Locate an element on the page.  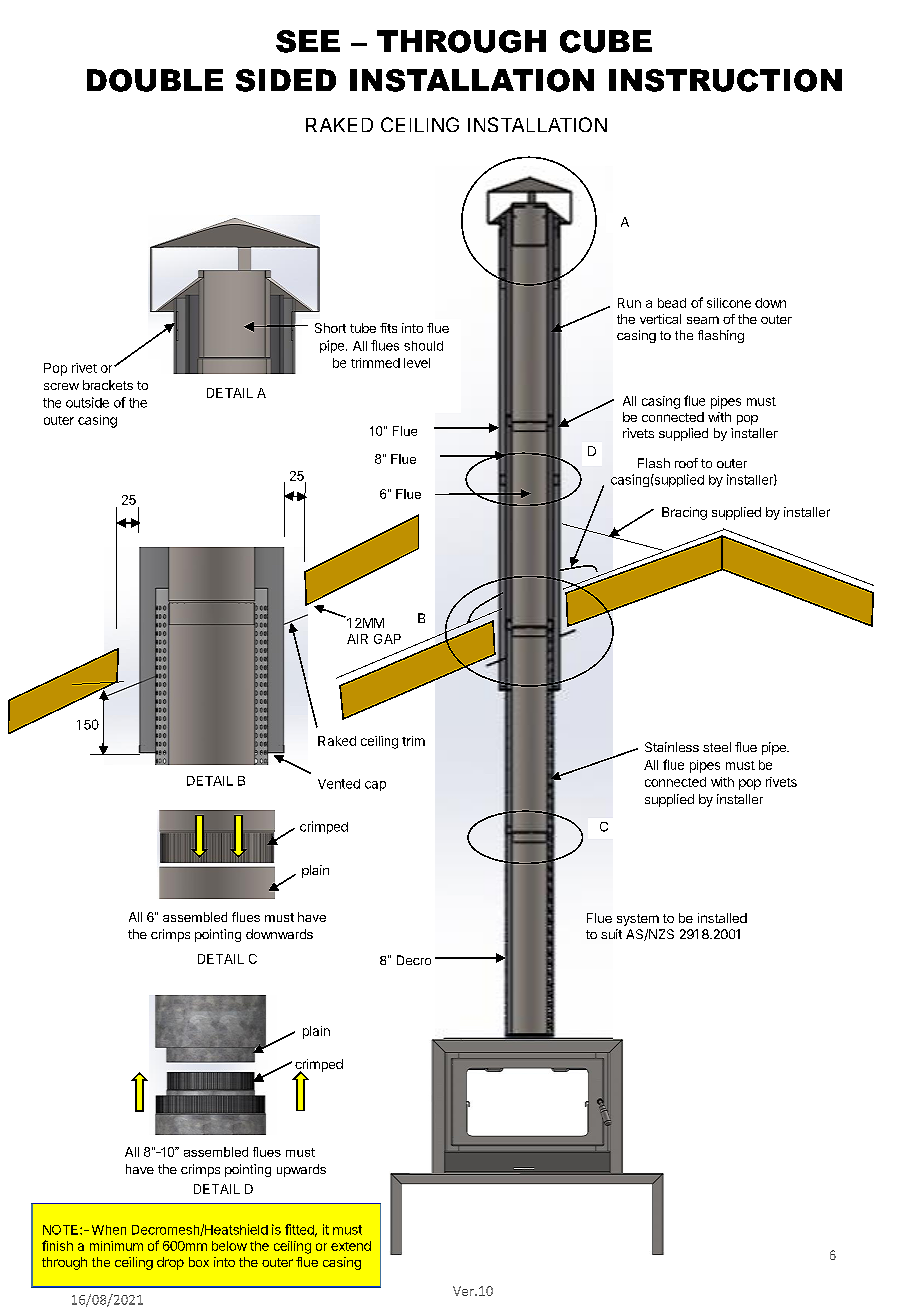
suit is located at coordinates (611, 934).
